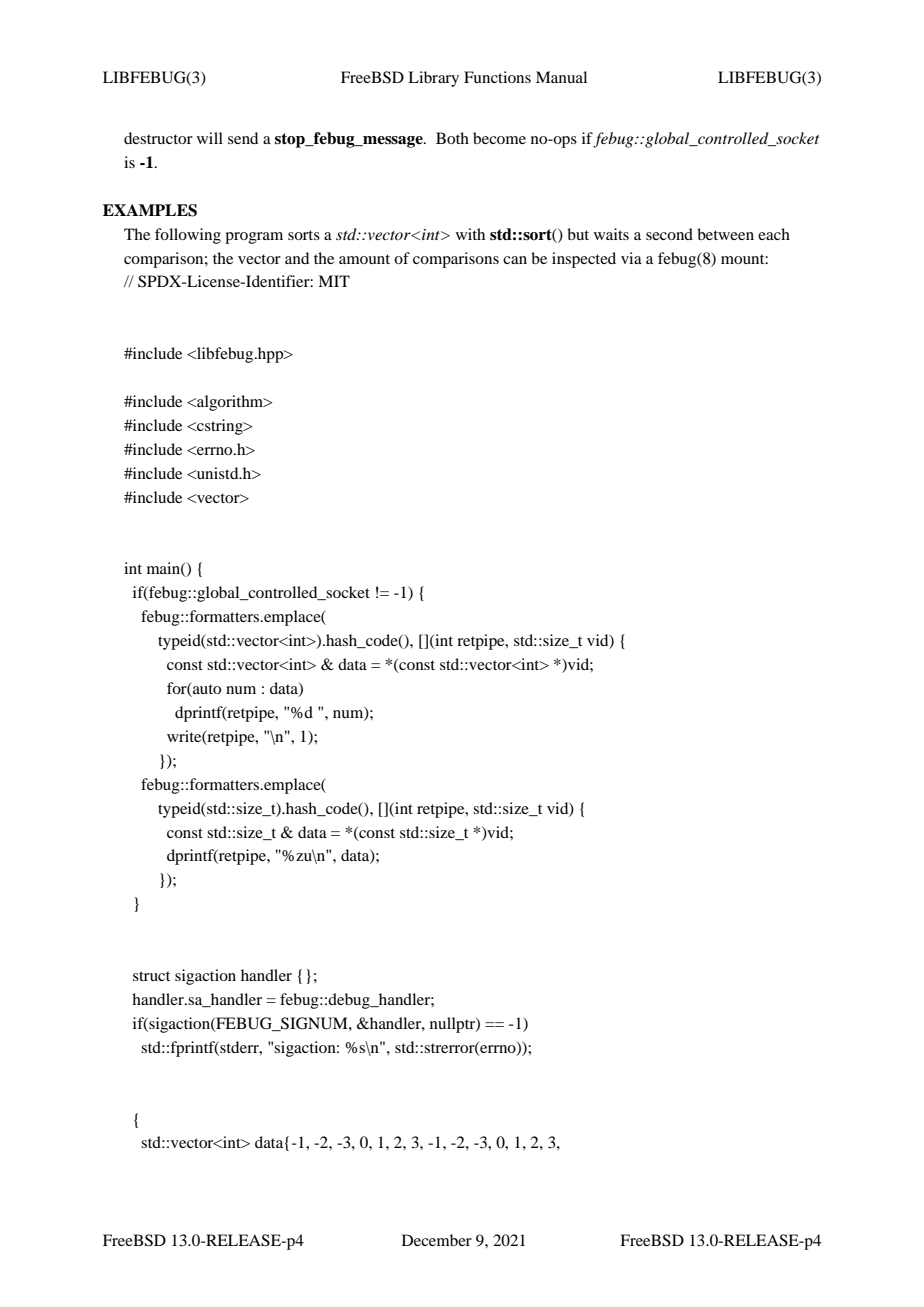 The image size is (924, 1307). I want to click on but, so click(578, 234).
